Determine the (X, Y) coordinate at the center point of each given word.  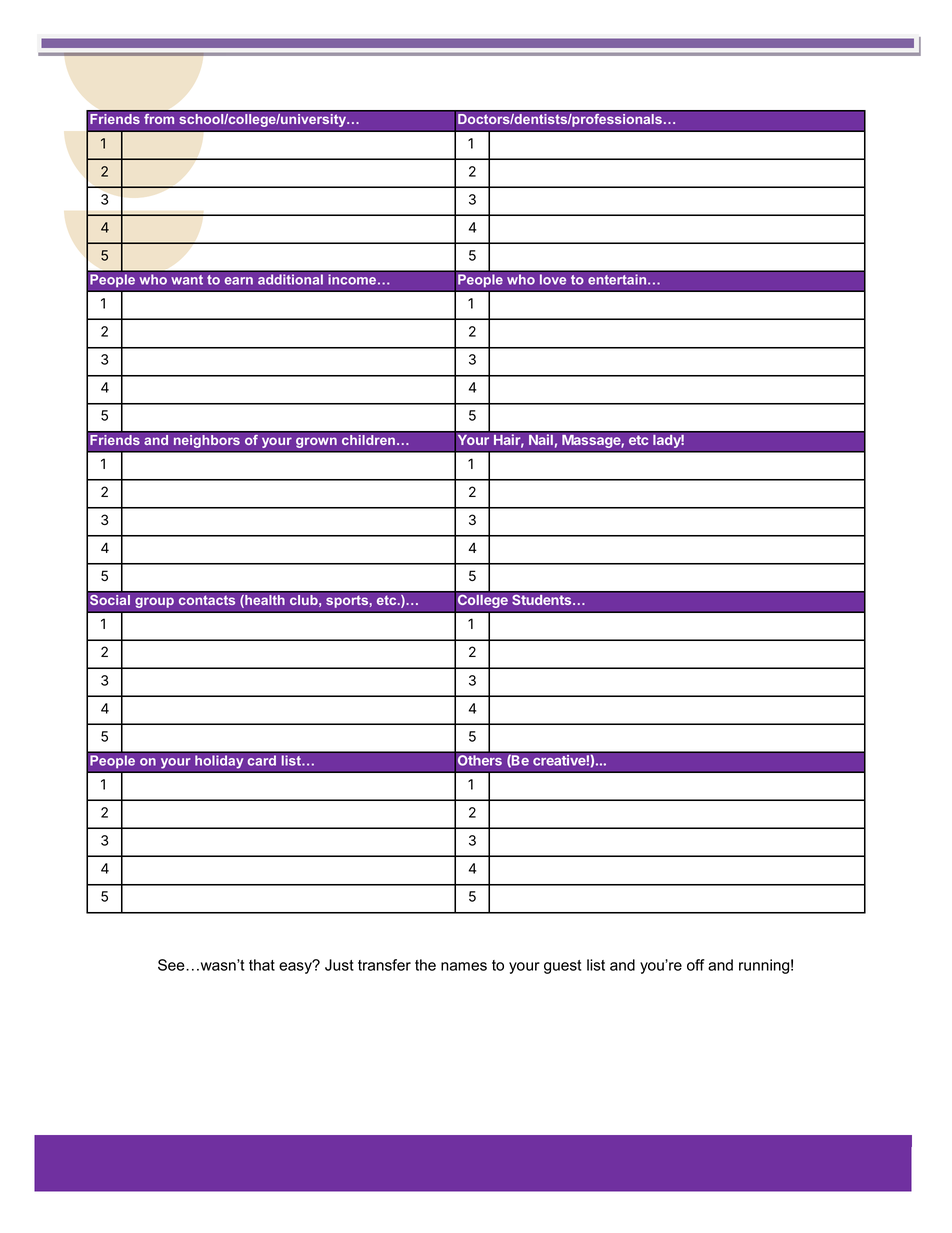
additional (290, 279)
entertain (618, 279)
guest (562, 967)
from (159, 119)
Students (543, 600)
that (262, 965)
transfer (384, 965)
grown (316, 442)
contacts (207, 600)
